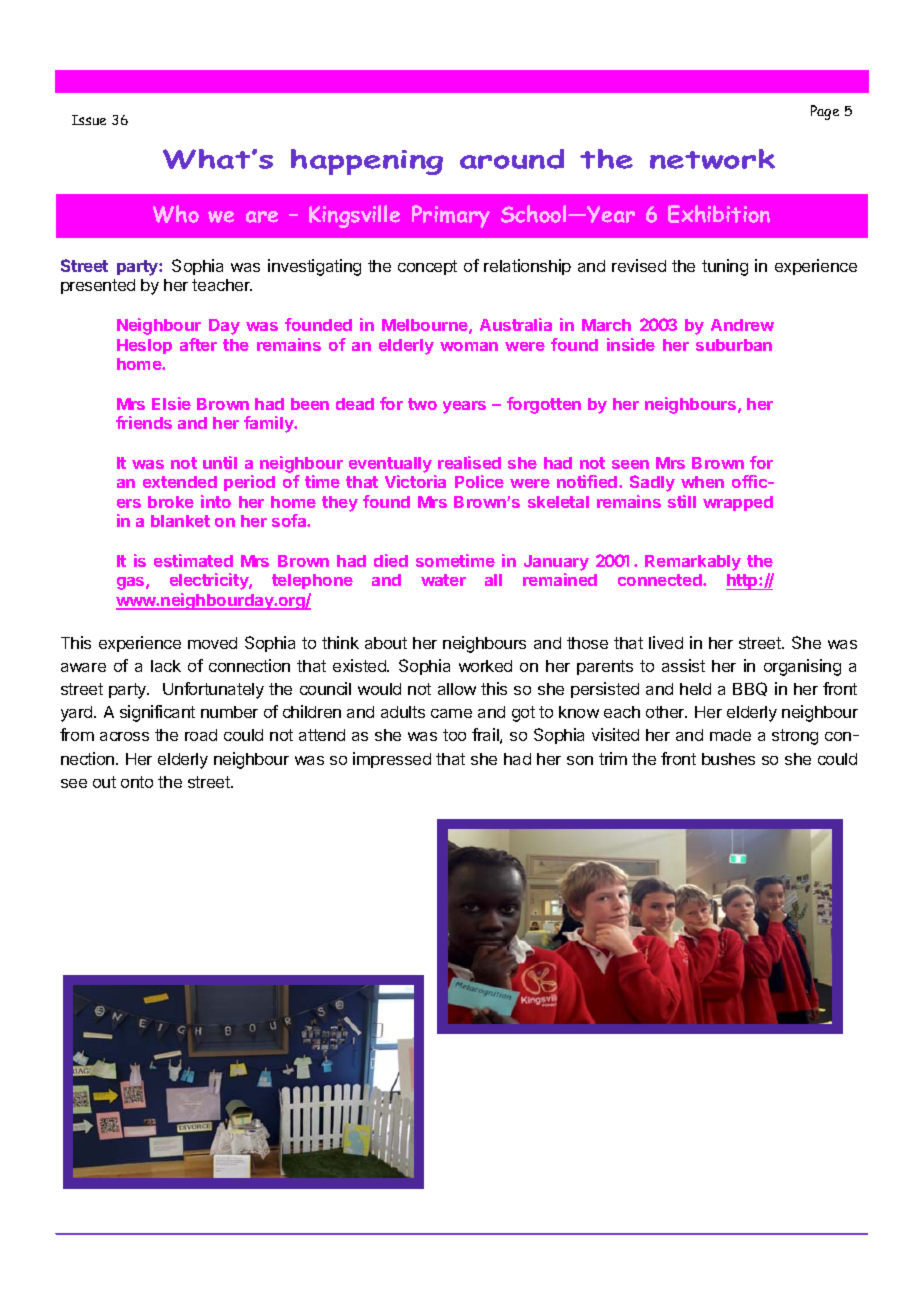 The image size is (924, 1308). Describe the element at coordinates (89, 120) in the image. I see `Issue` at that location.
